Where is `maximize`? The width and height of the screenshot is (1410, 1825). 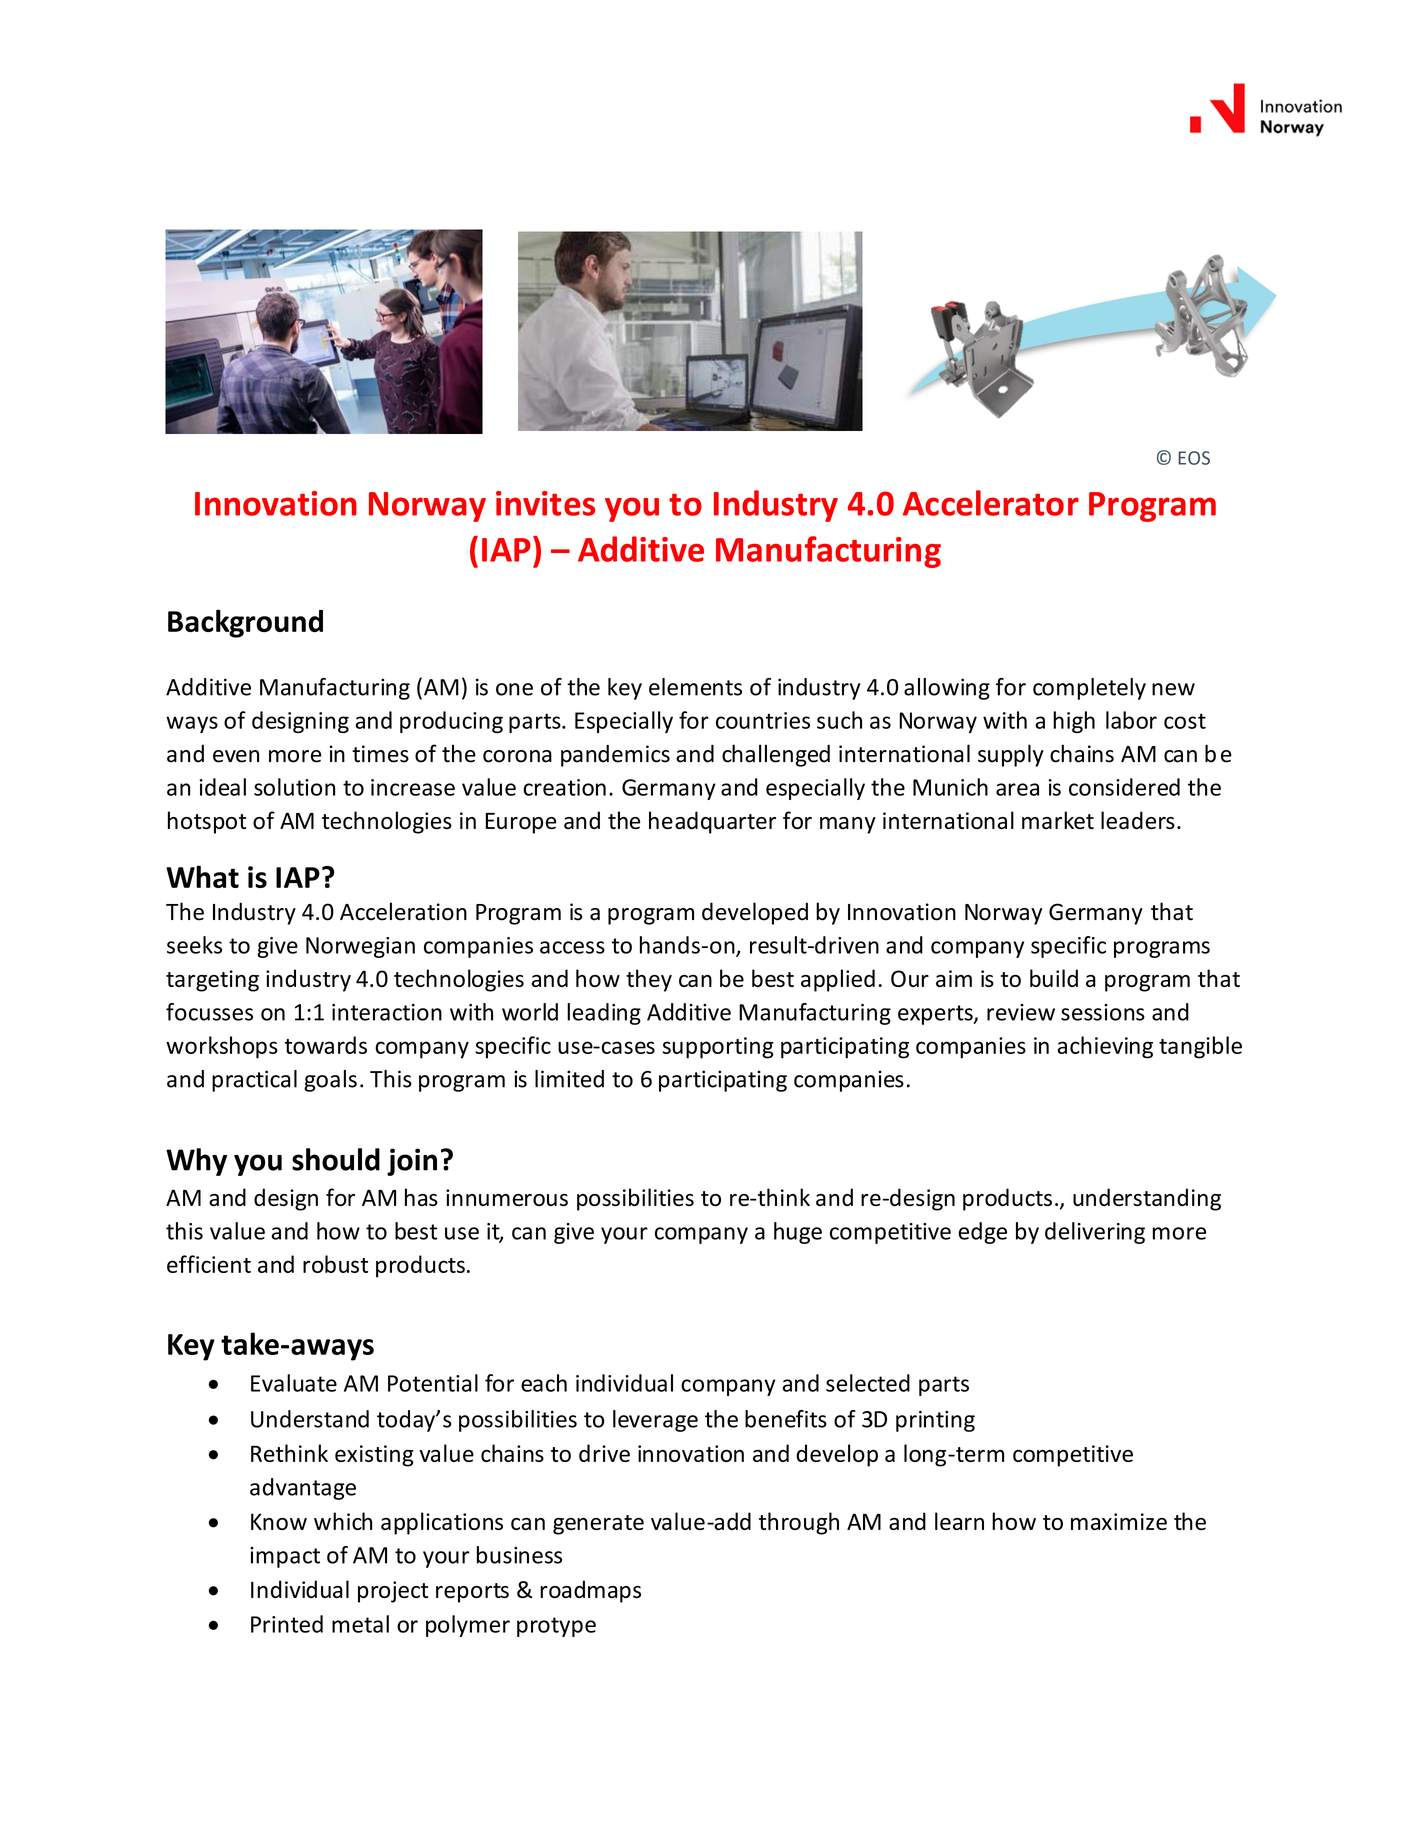
maximize is located at coordinates (1119, 1521).
